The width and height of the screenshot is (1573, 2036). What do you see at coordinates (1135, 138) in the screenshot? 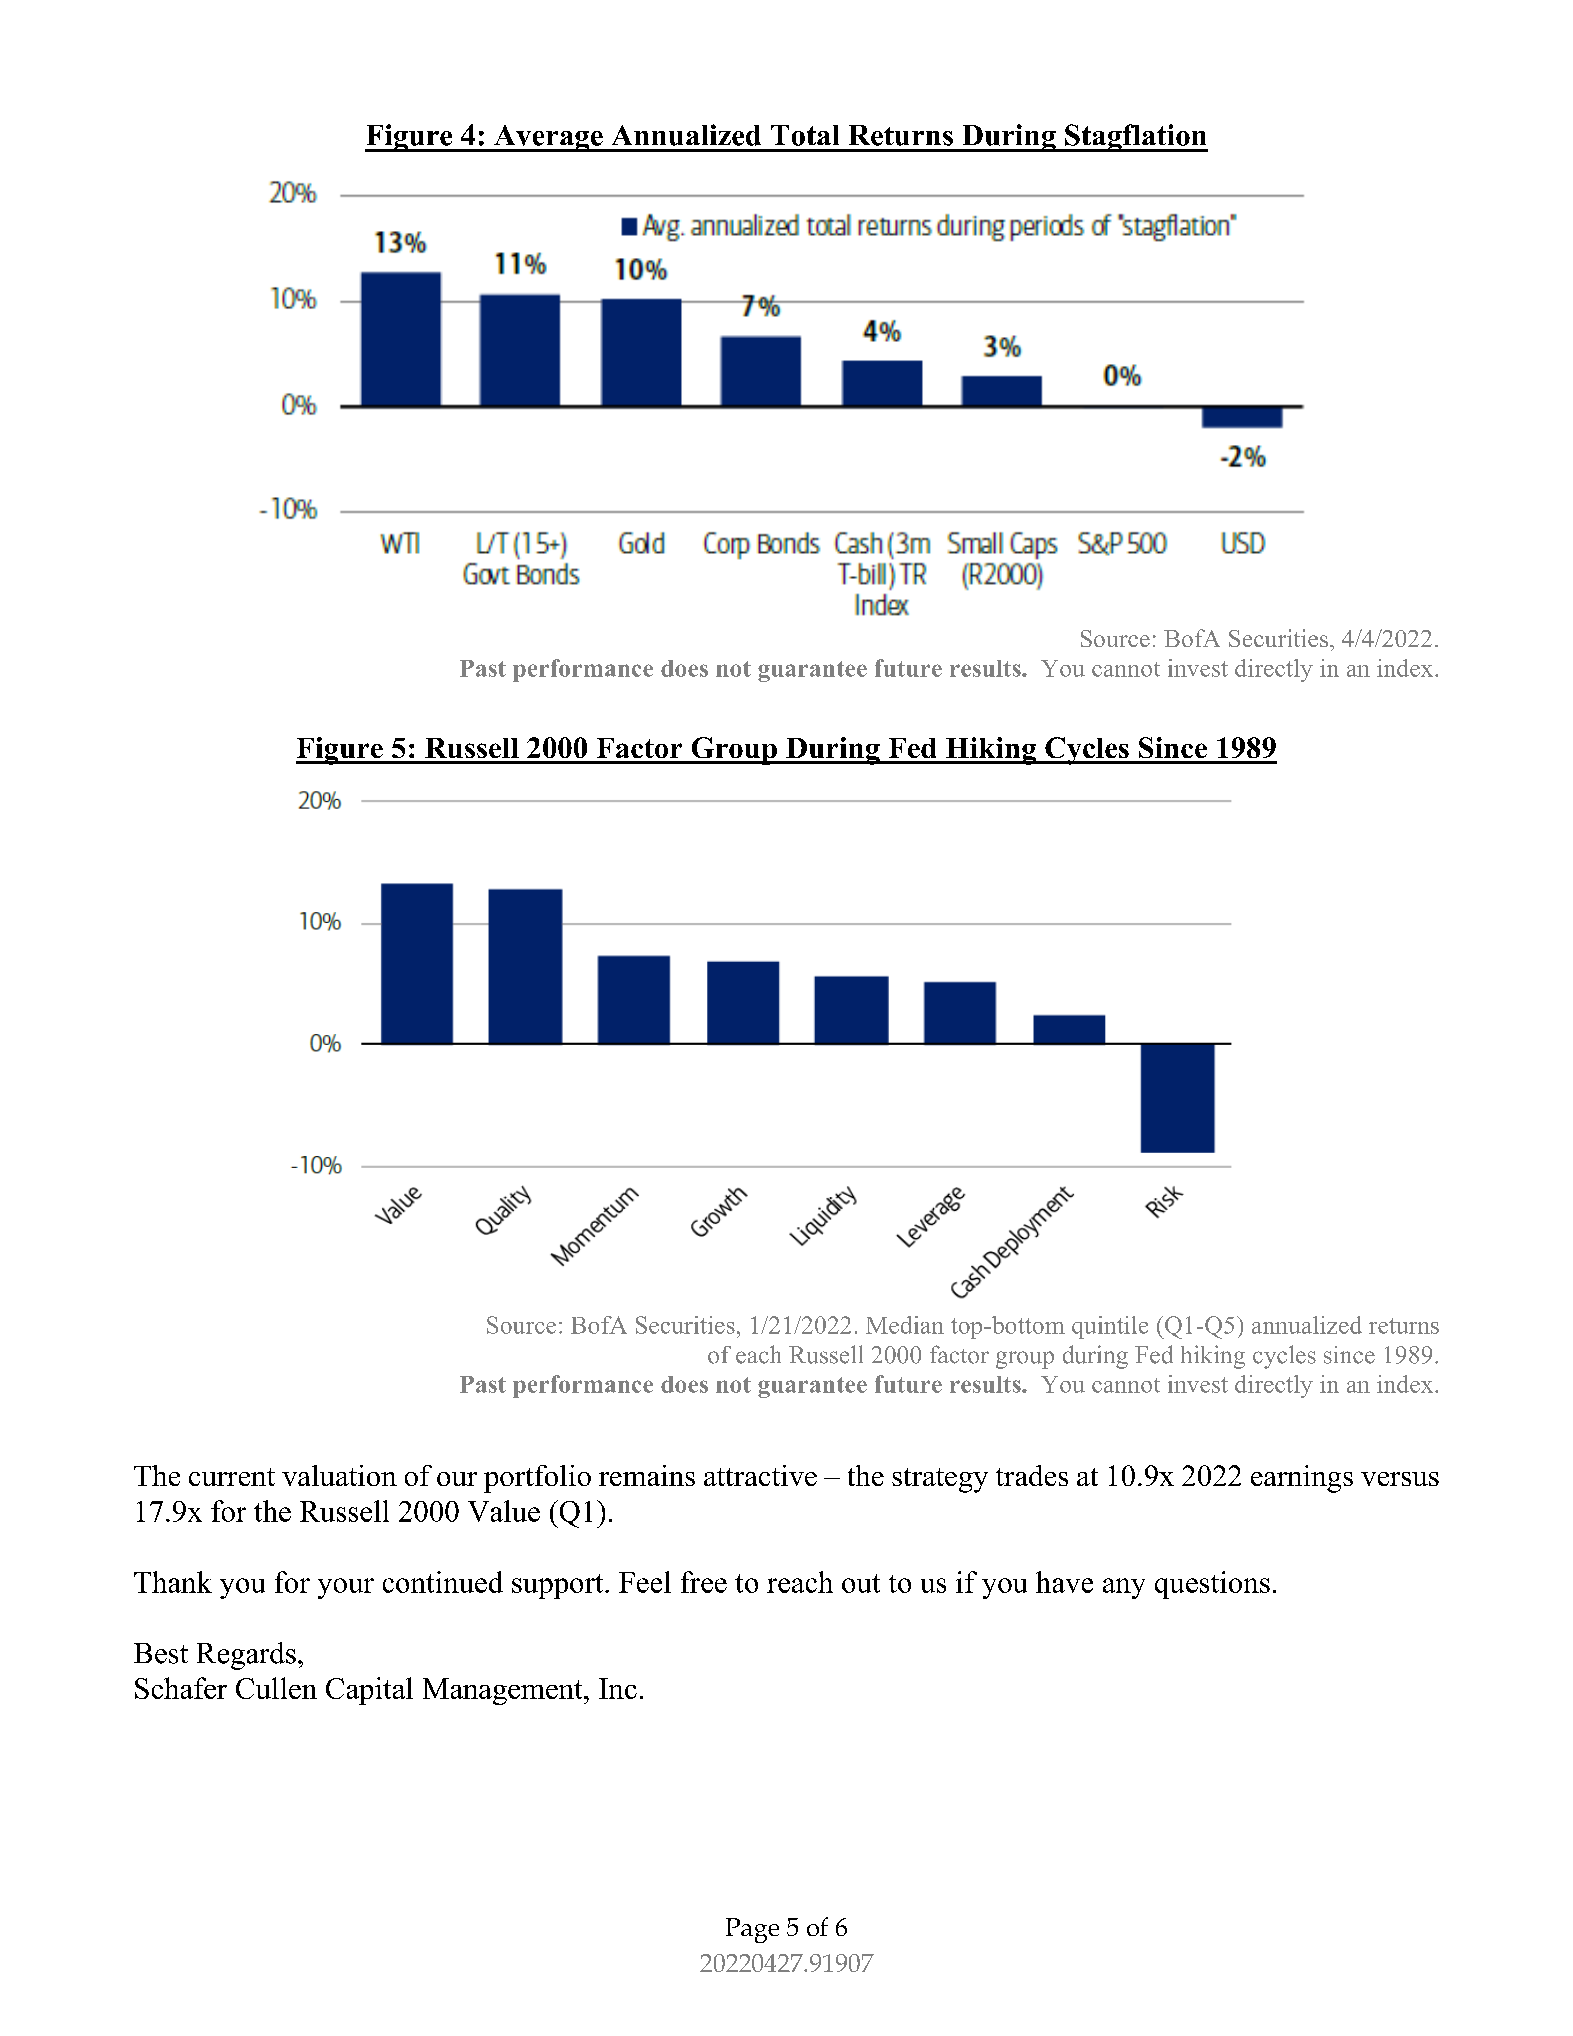
I see `Stagflation` at bounding box center [1135, 138].
